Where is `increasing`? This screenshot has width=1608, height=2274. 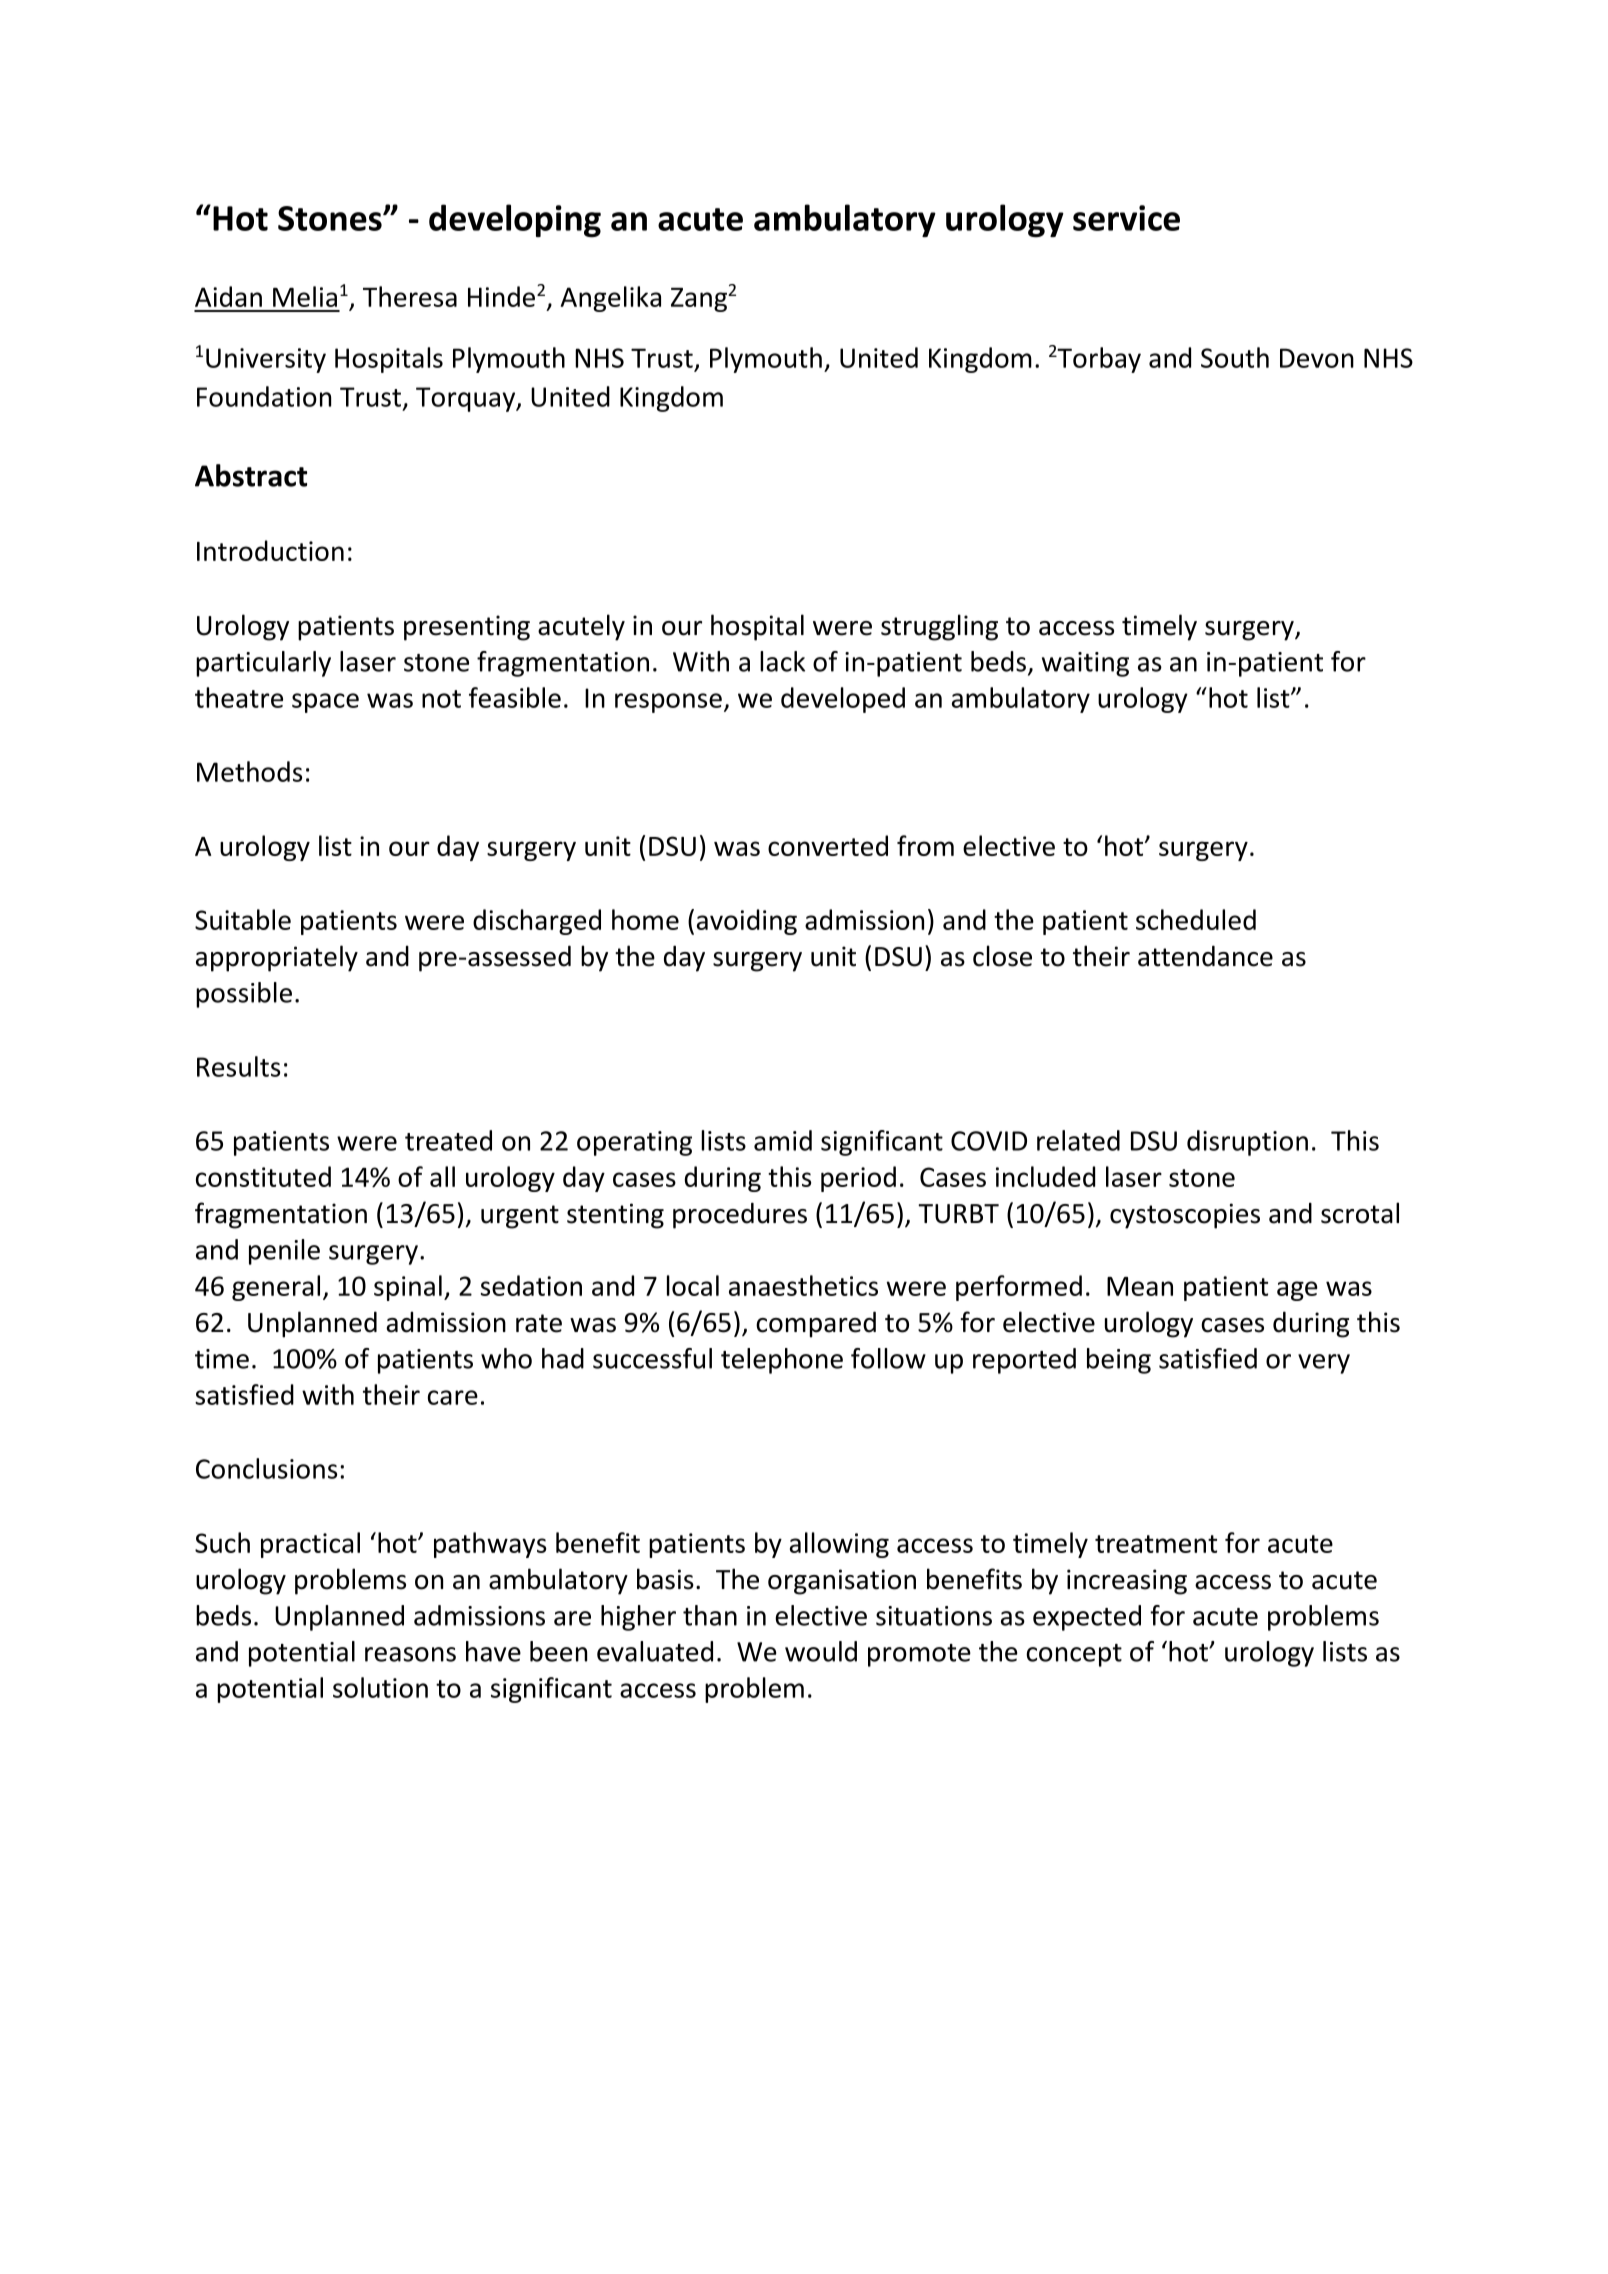
increasing is located at coordinates (1127, 1582).
